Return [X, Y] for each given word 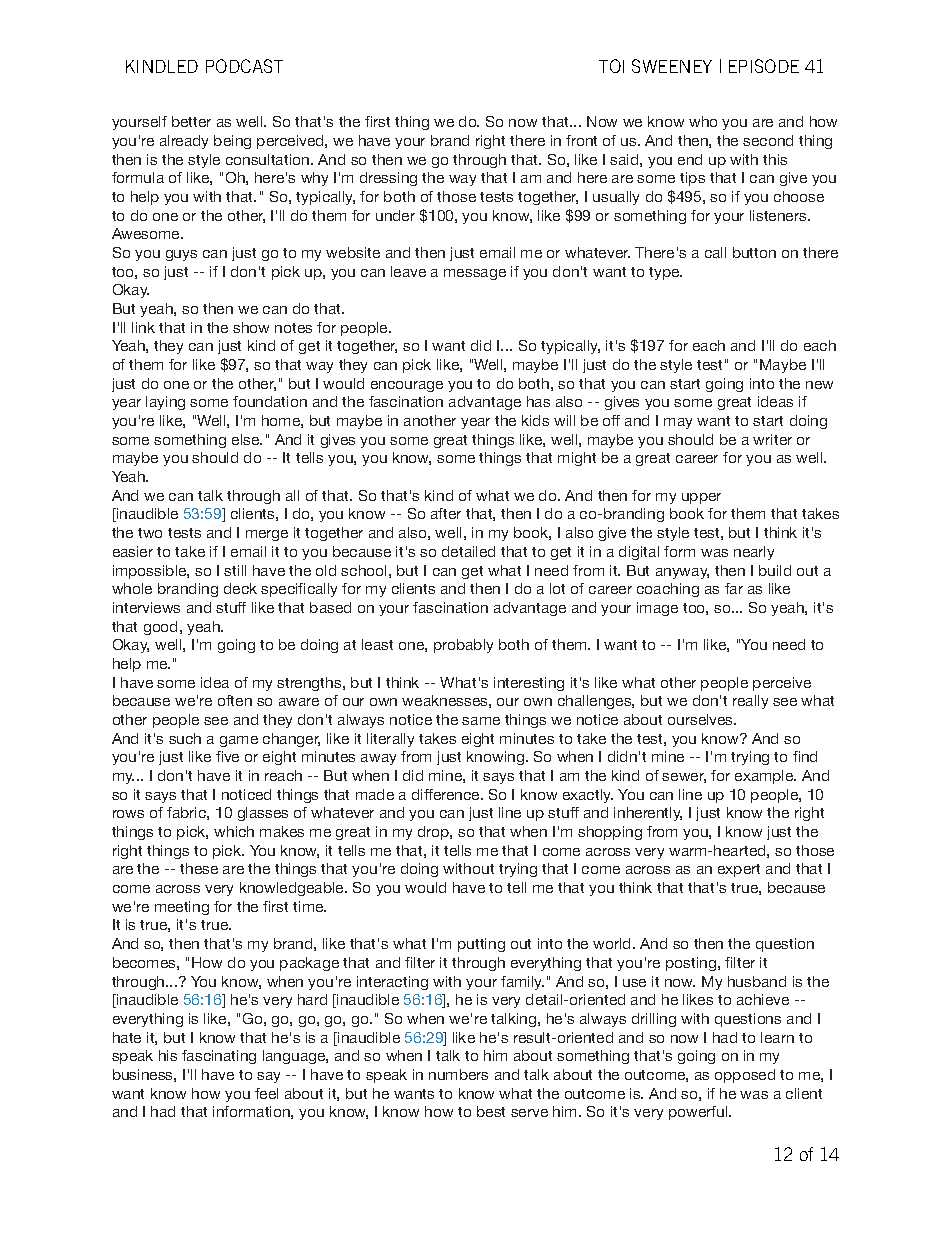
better [191, 121]
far [734, 588]
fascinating [219, 1057]
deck [240, 588]
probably [463, 646]
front [581, 140]
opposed [745, 1076]
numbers [458, 1074]
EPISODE [764, 66]
